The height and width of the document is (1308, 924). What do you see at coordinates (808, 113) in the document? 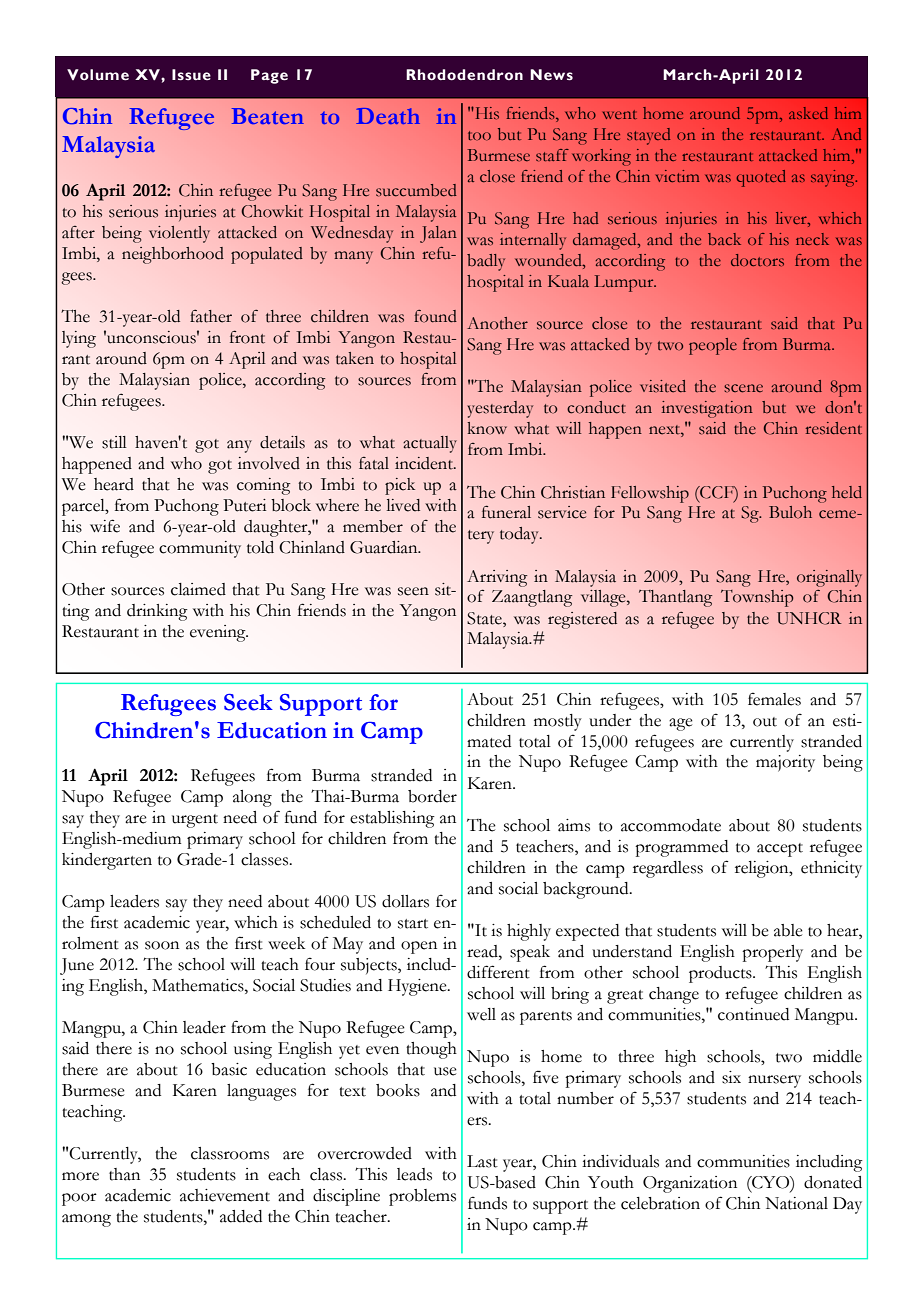
I see `asked` at bounding box center [808, 113].
